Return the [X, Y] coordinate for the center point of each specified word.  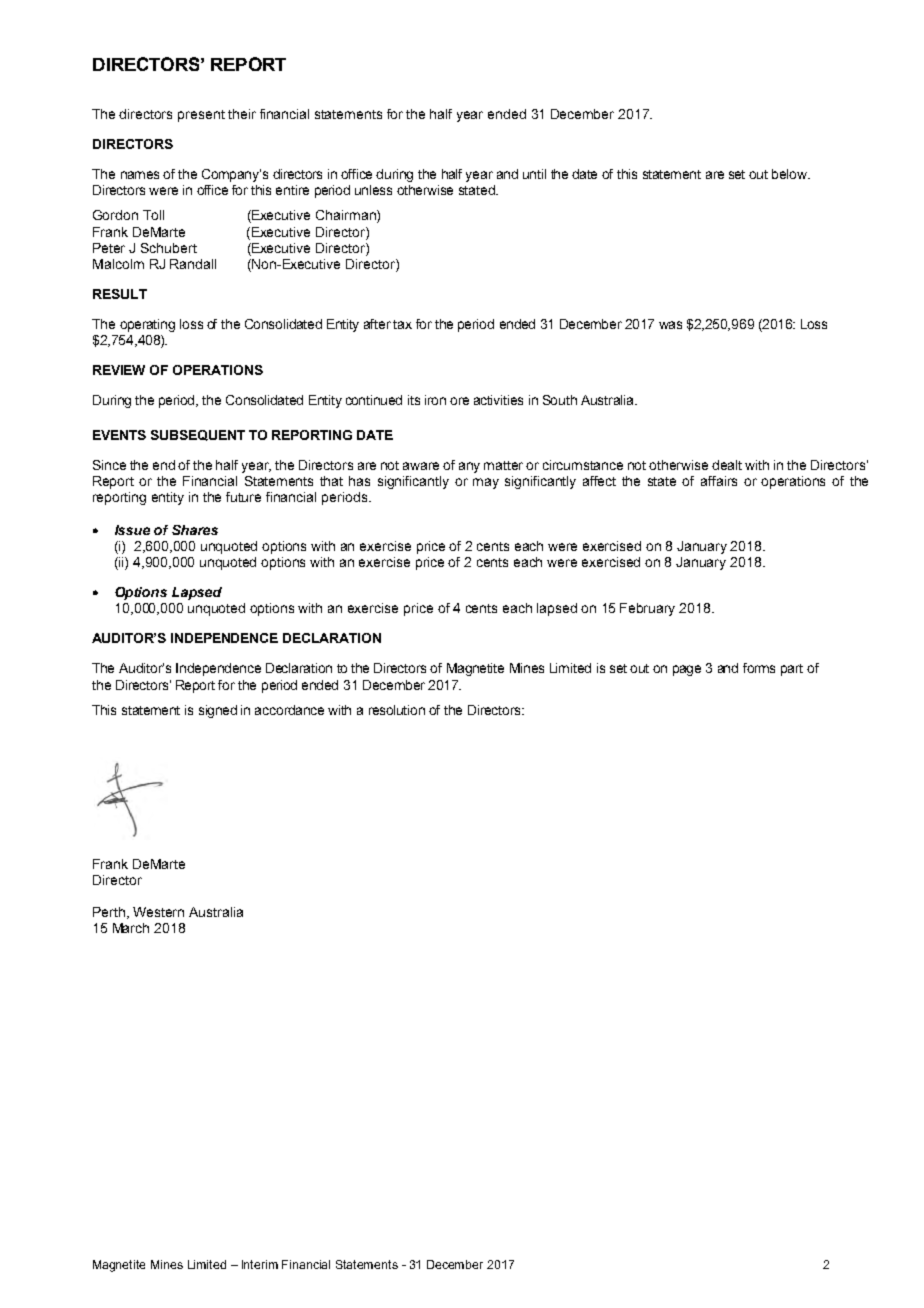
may [486, 483]
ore [459, 401]
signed [218, 711]
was [670, 325]
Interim [260, 1264]
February [647, 609]
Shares [195, 530]
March [131, 928]
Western [158, 912]
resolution [397, 710]
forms [759, 668]
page [687, 670]
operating [147, 325]
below [791, 174]
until [534, 174]
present [201, 116]
